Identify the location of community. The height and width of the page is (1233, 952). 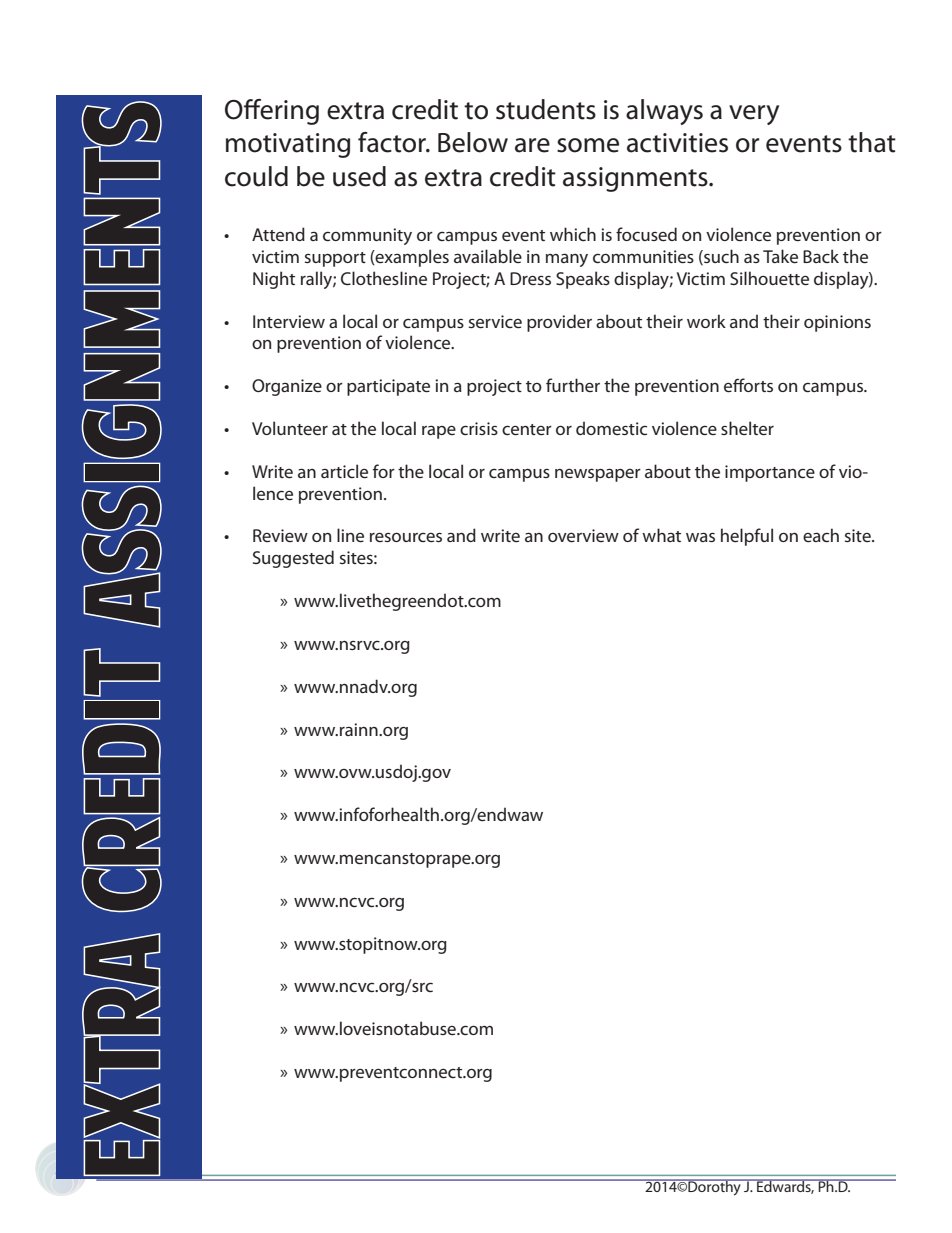
(367, 236).
